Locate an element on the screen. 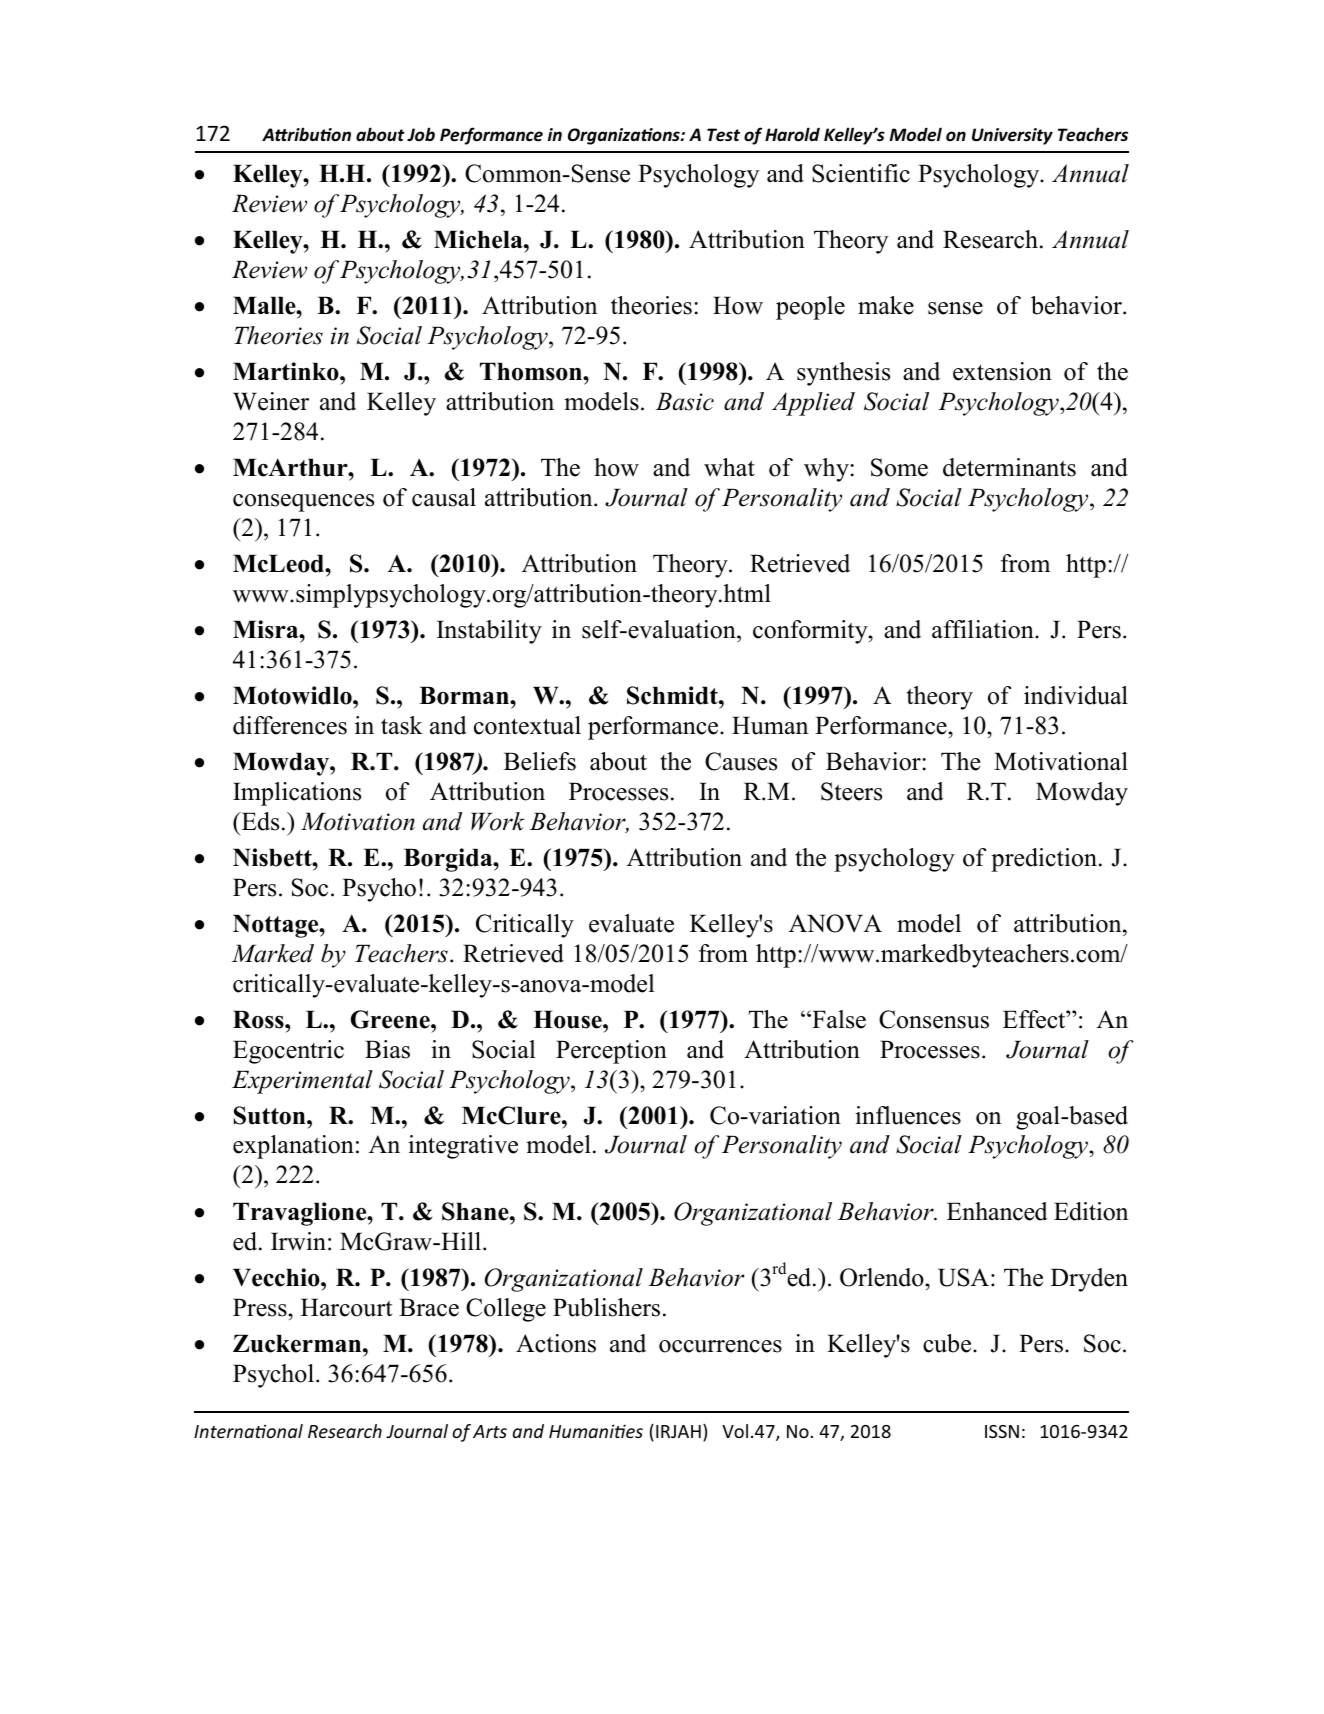  occurrences is located at coordinates (720, 1346).
